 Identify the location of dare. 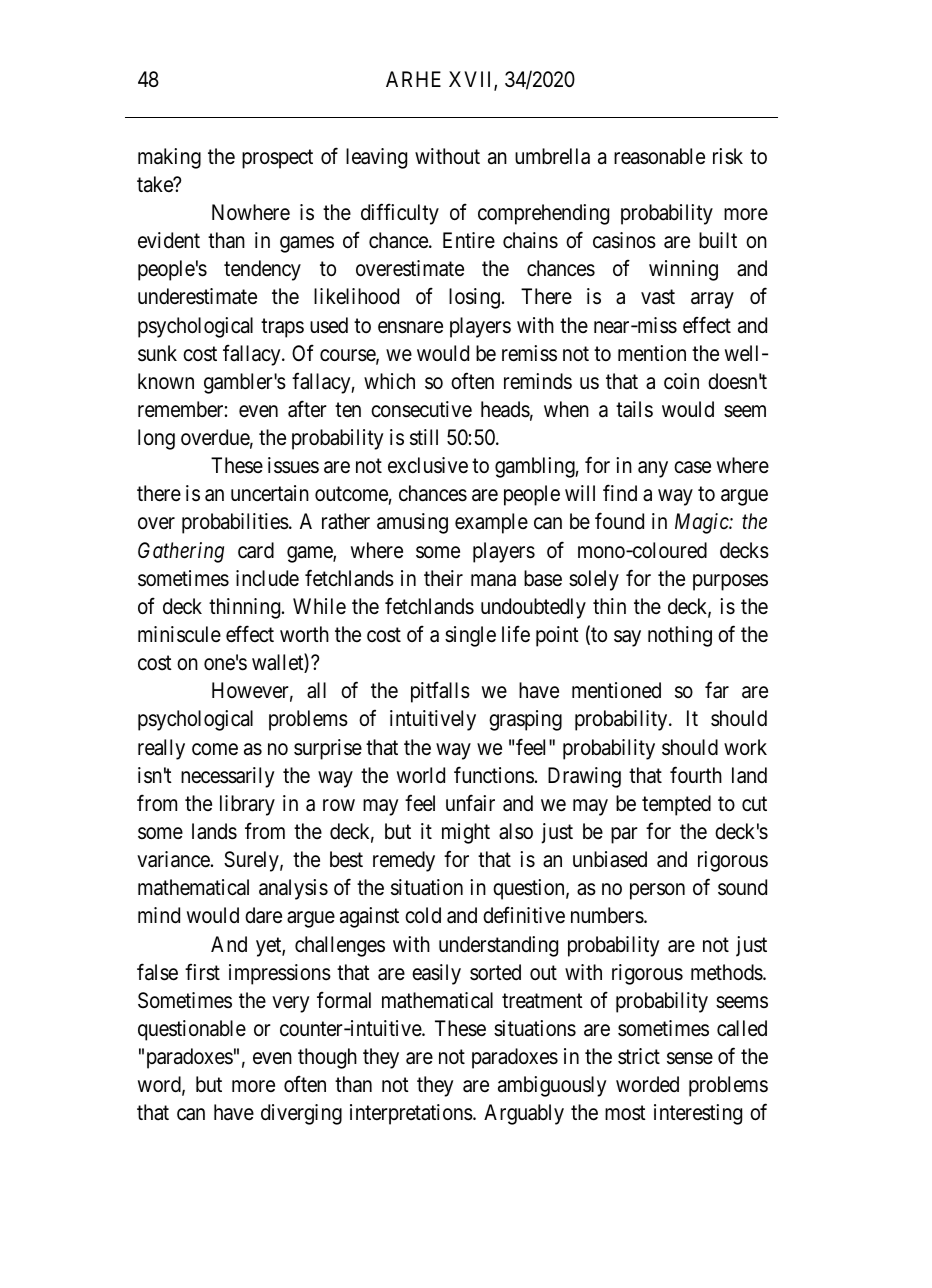
(263, 915).
